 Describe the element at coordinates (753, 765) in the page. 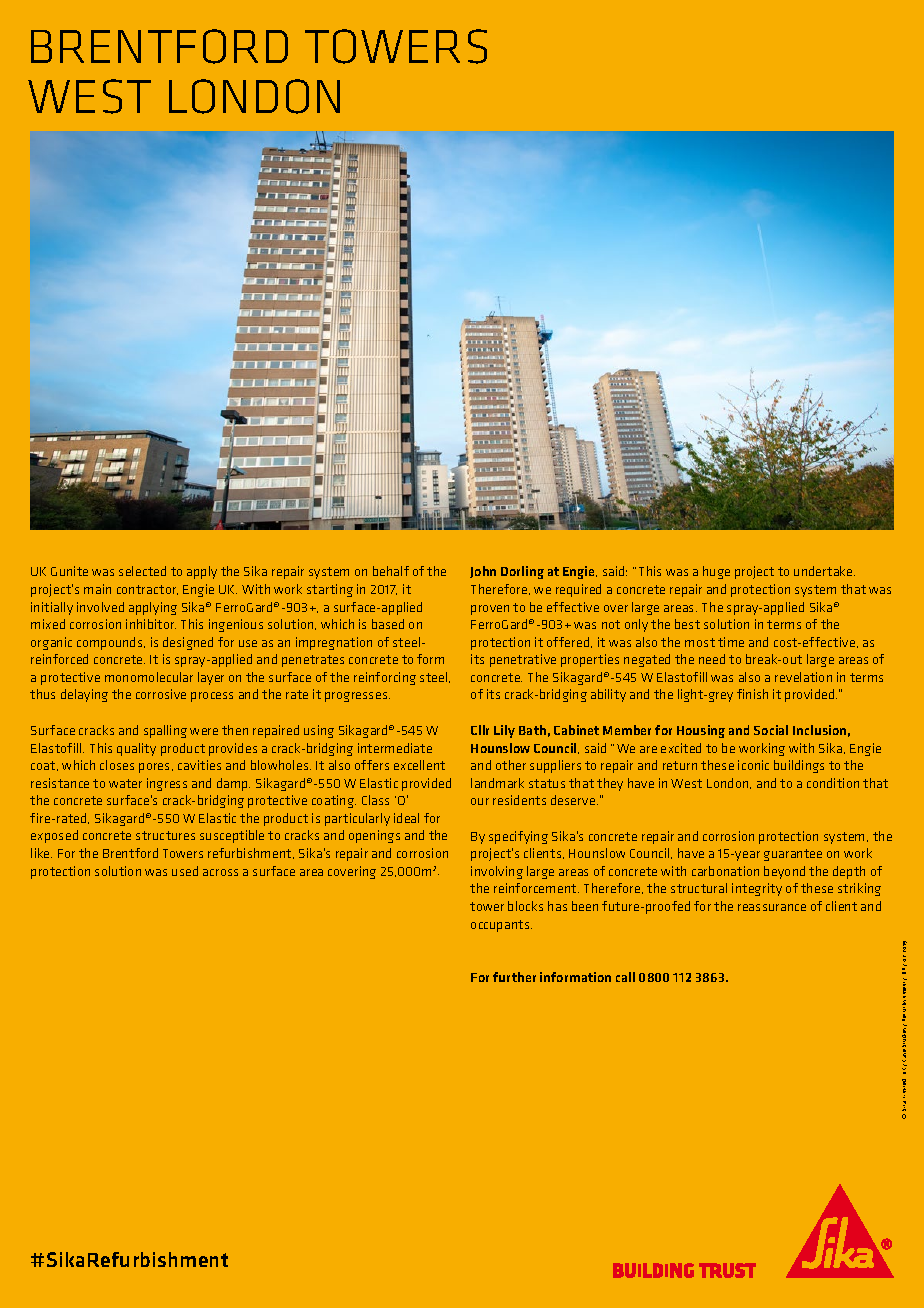

I see `iconic` at that location.
